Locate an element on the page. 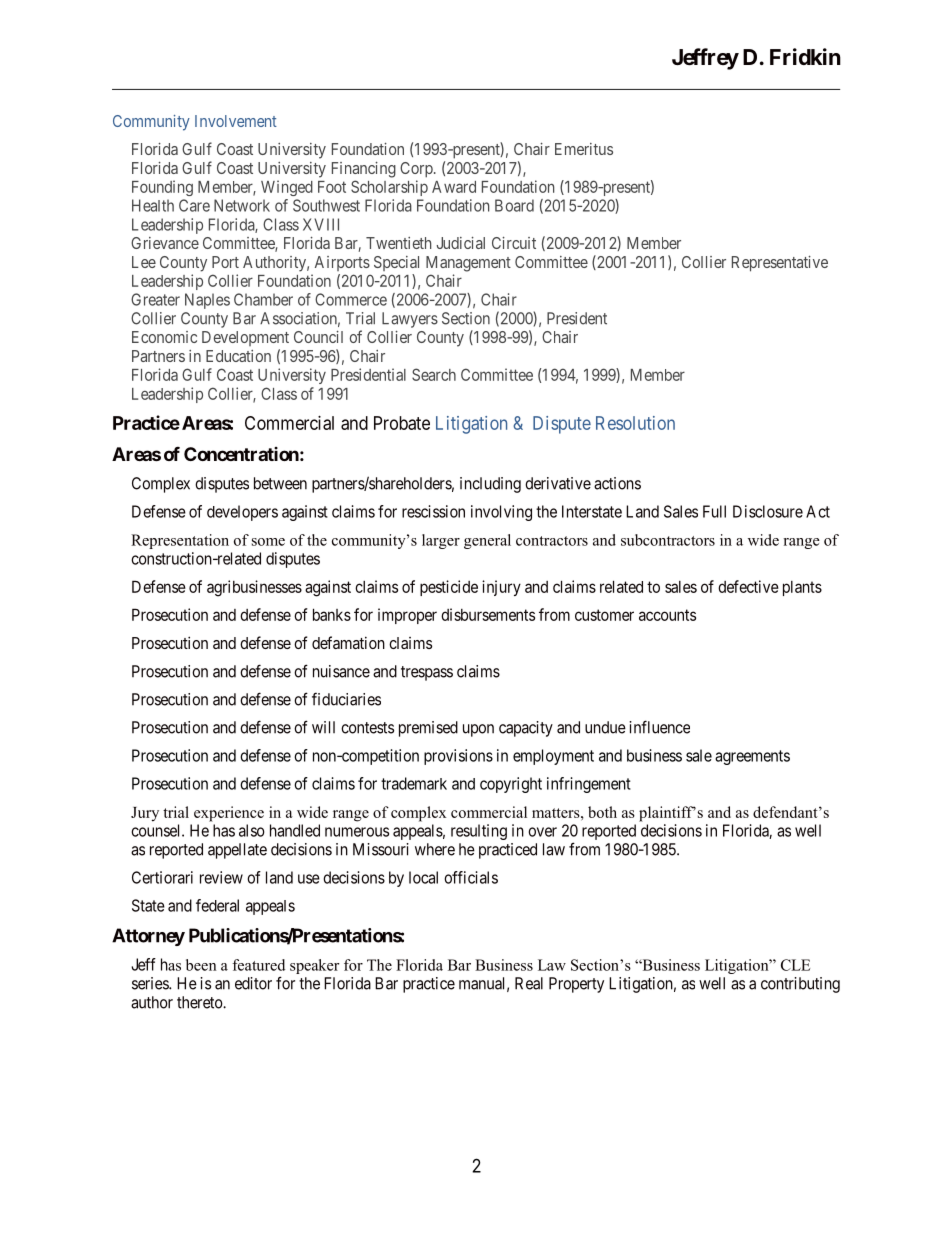 The height and width of the document is (1233, 952). provisions is located at coordinates (458, 757).
